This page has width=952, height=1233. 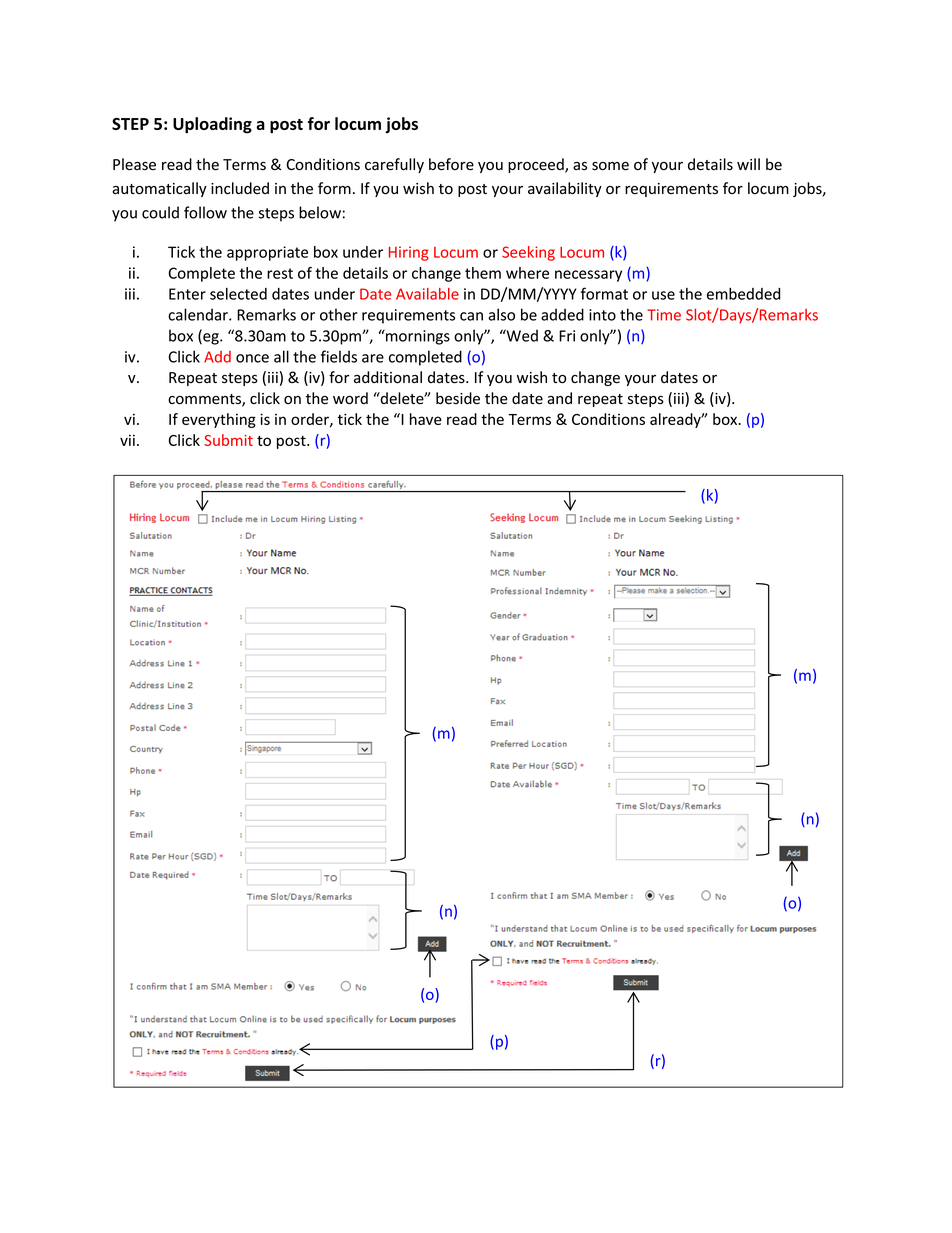 I want to click on mornings, so click(x=417, y=337).
